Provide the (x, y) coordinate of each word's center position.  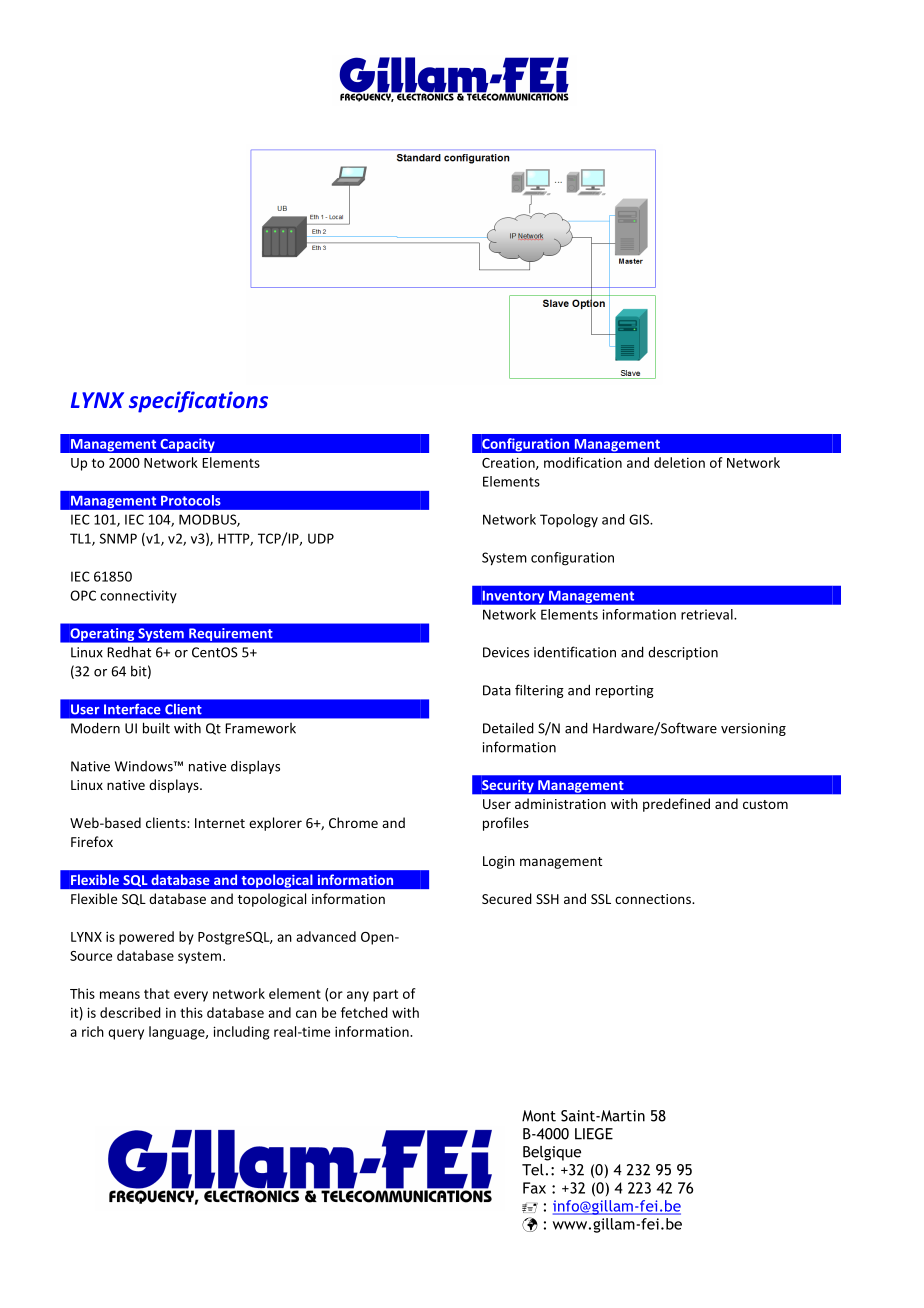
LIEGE (594, 1134)
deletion (679, 462)
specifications (198, 402)
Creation (509, 463)
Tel (533, 1170)
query (126, 1034)
